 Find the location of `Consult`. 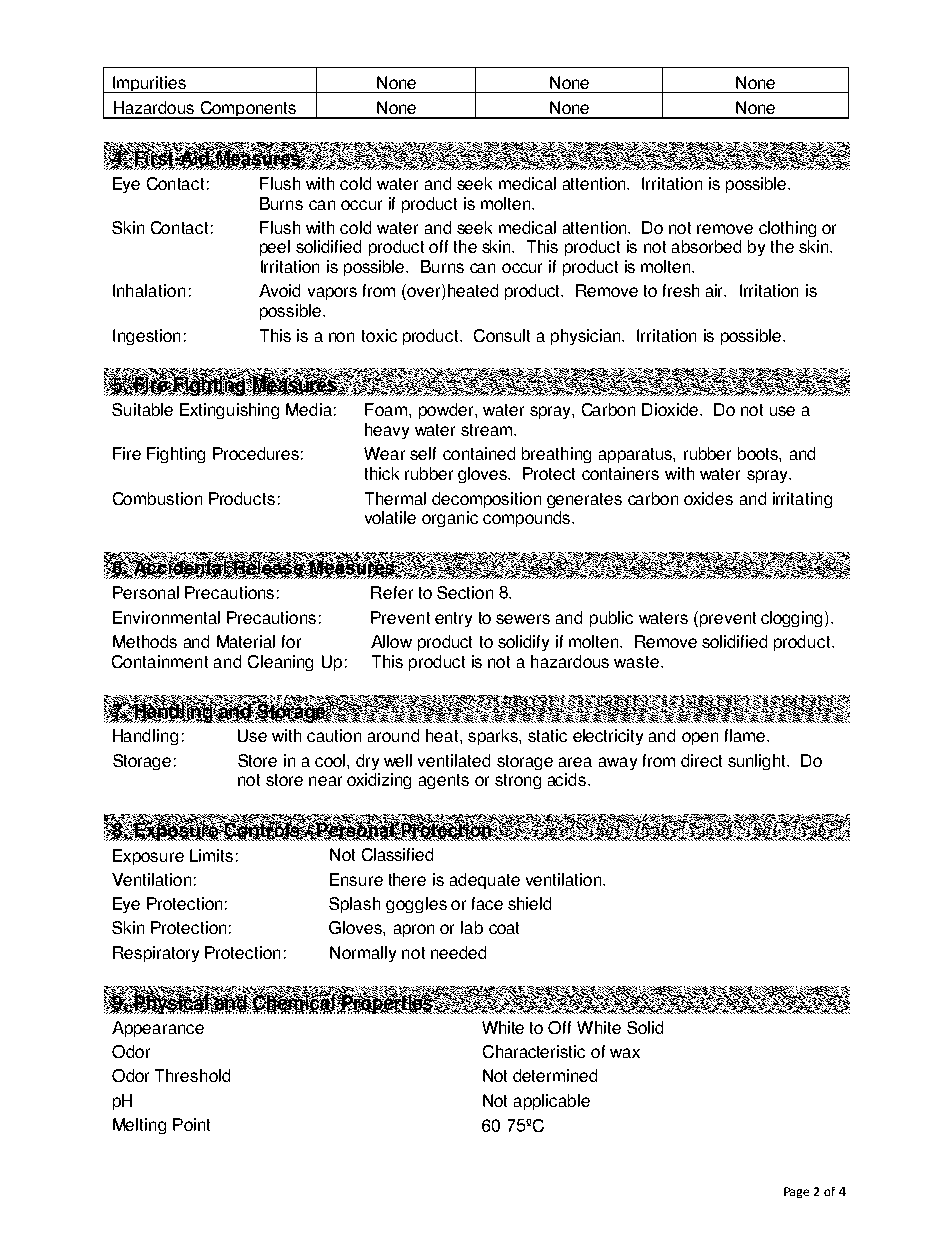

Consult is located at coordinates (502, 335).
